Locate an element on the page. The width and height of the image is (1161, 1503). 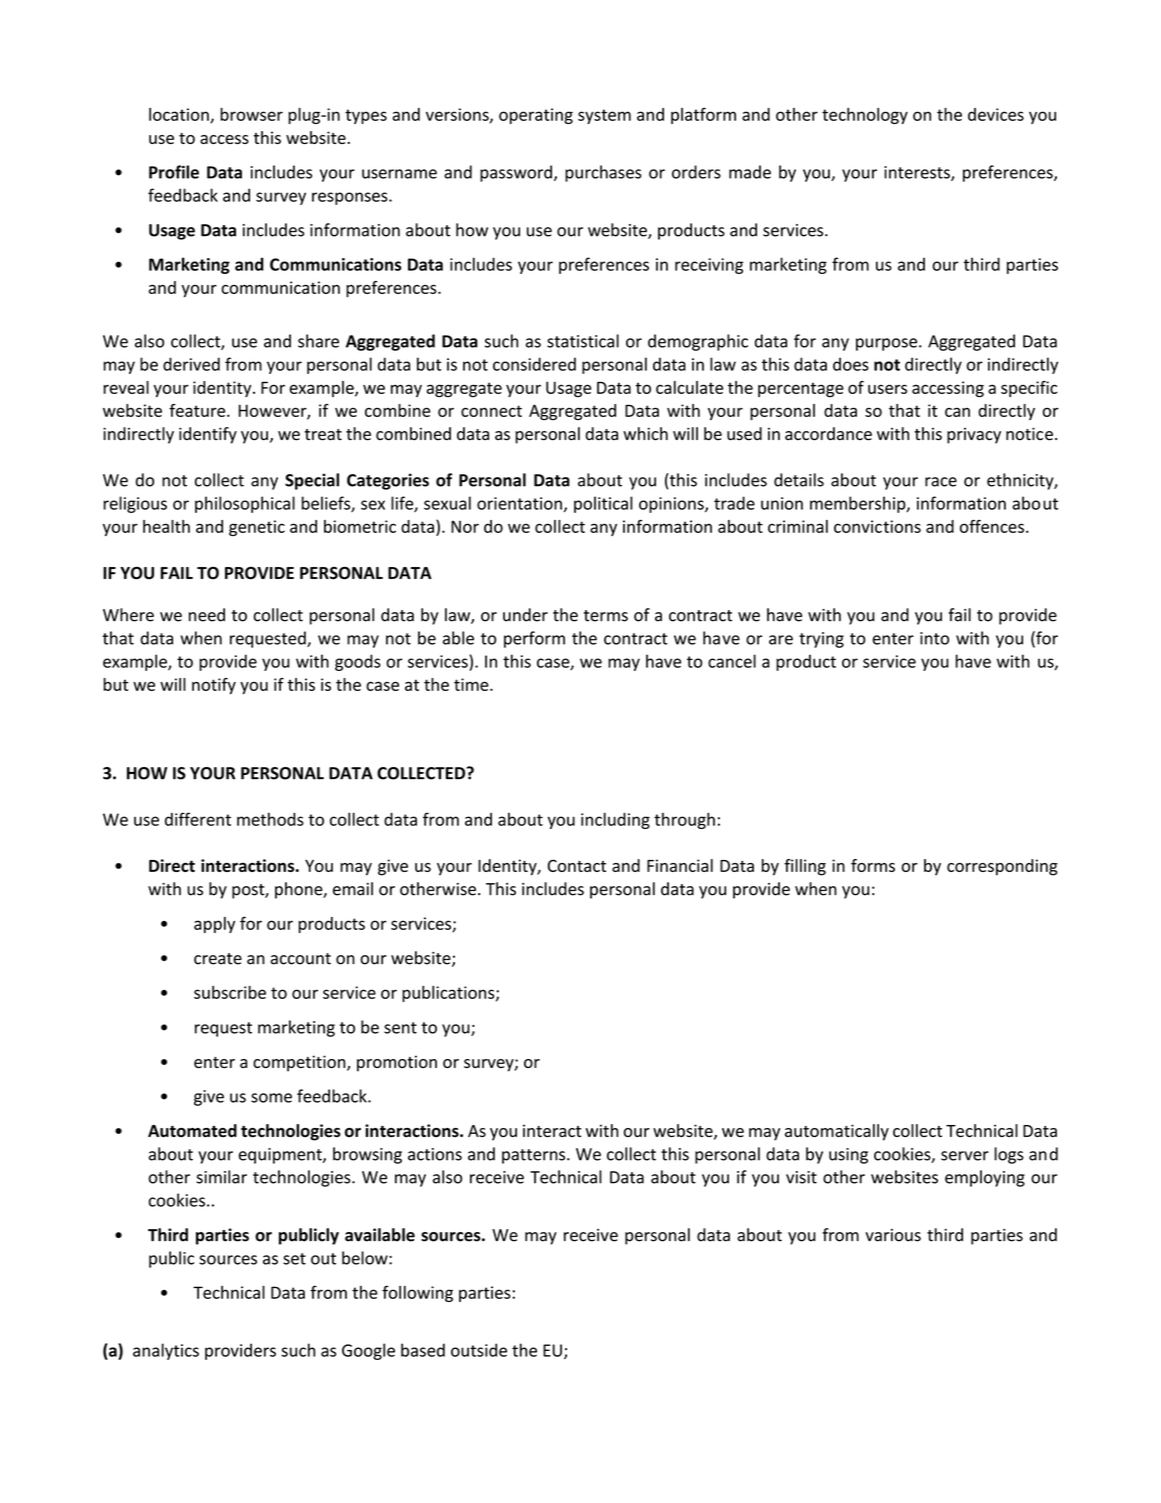
outside is located at coordinates (479, 1350).
